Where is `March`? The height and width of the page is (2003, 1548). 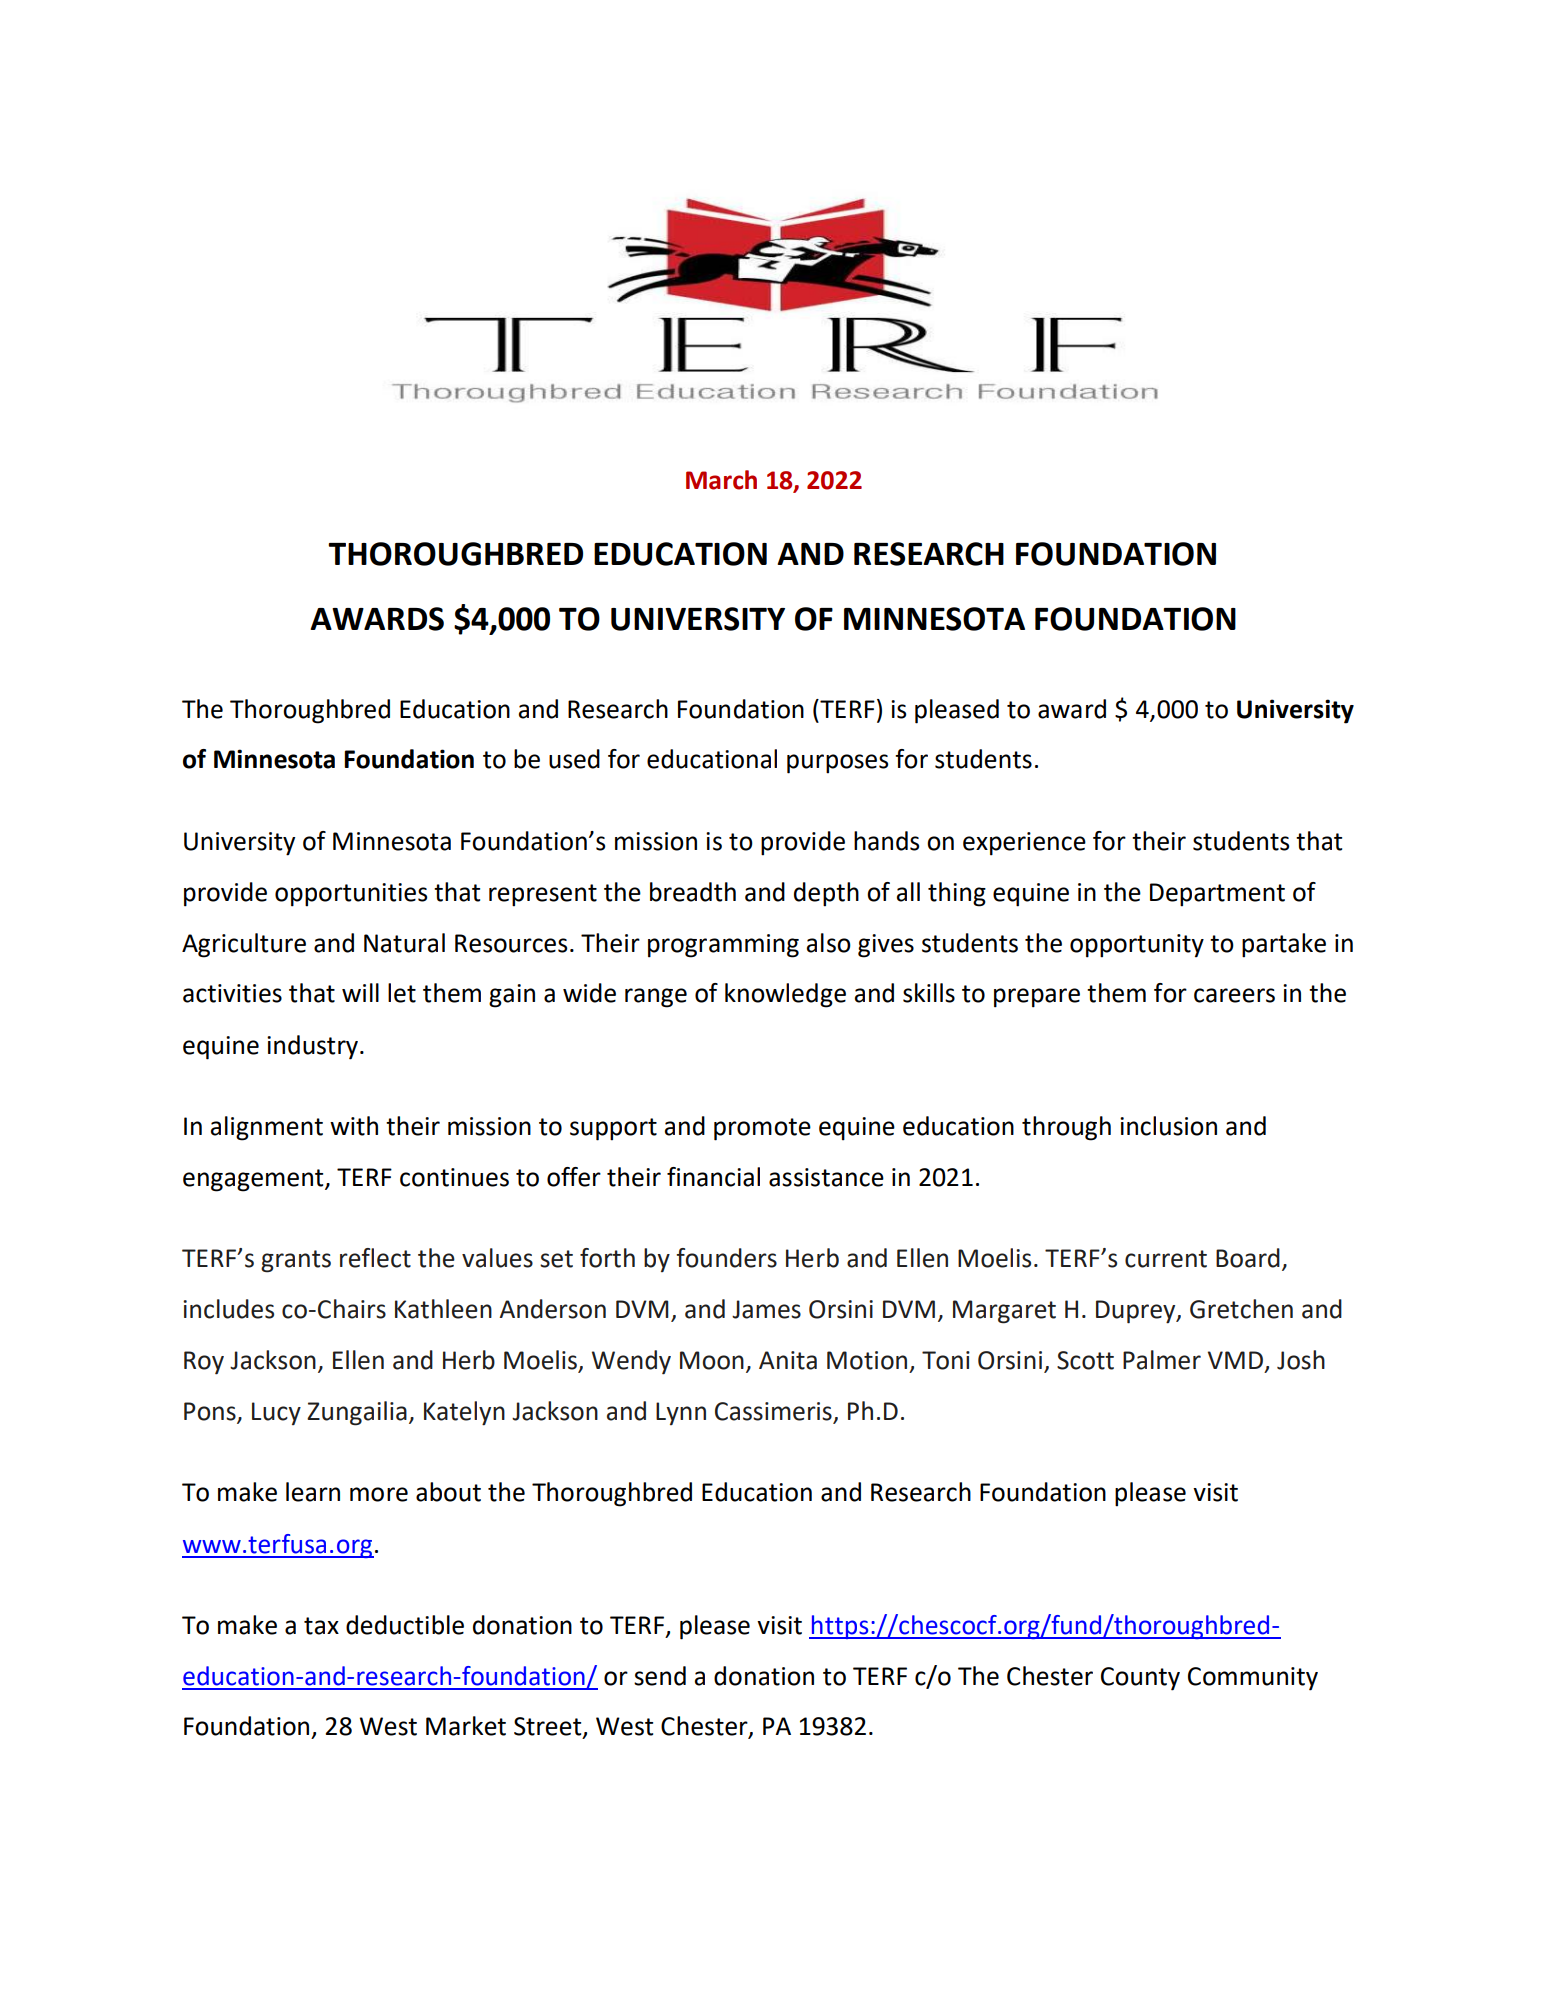 March is located at coordinates (721, 480).
